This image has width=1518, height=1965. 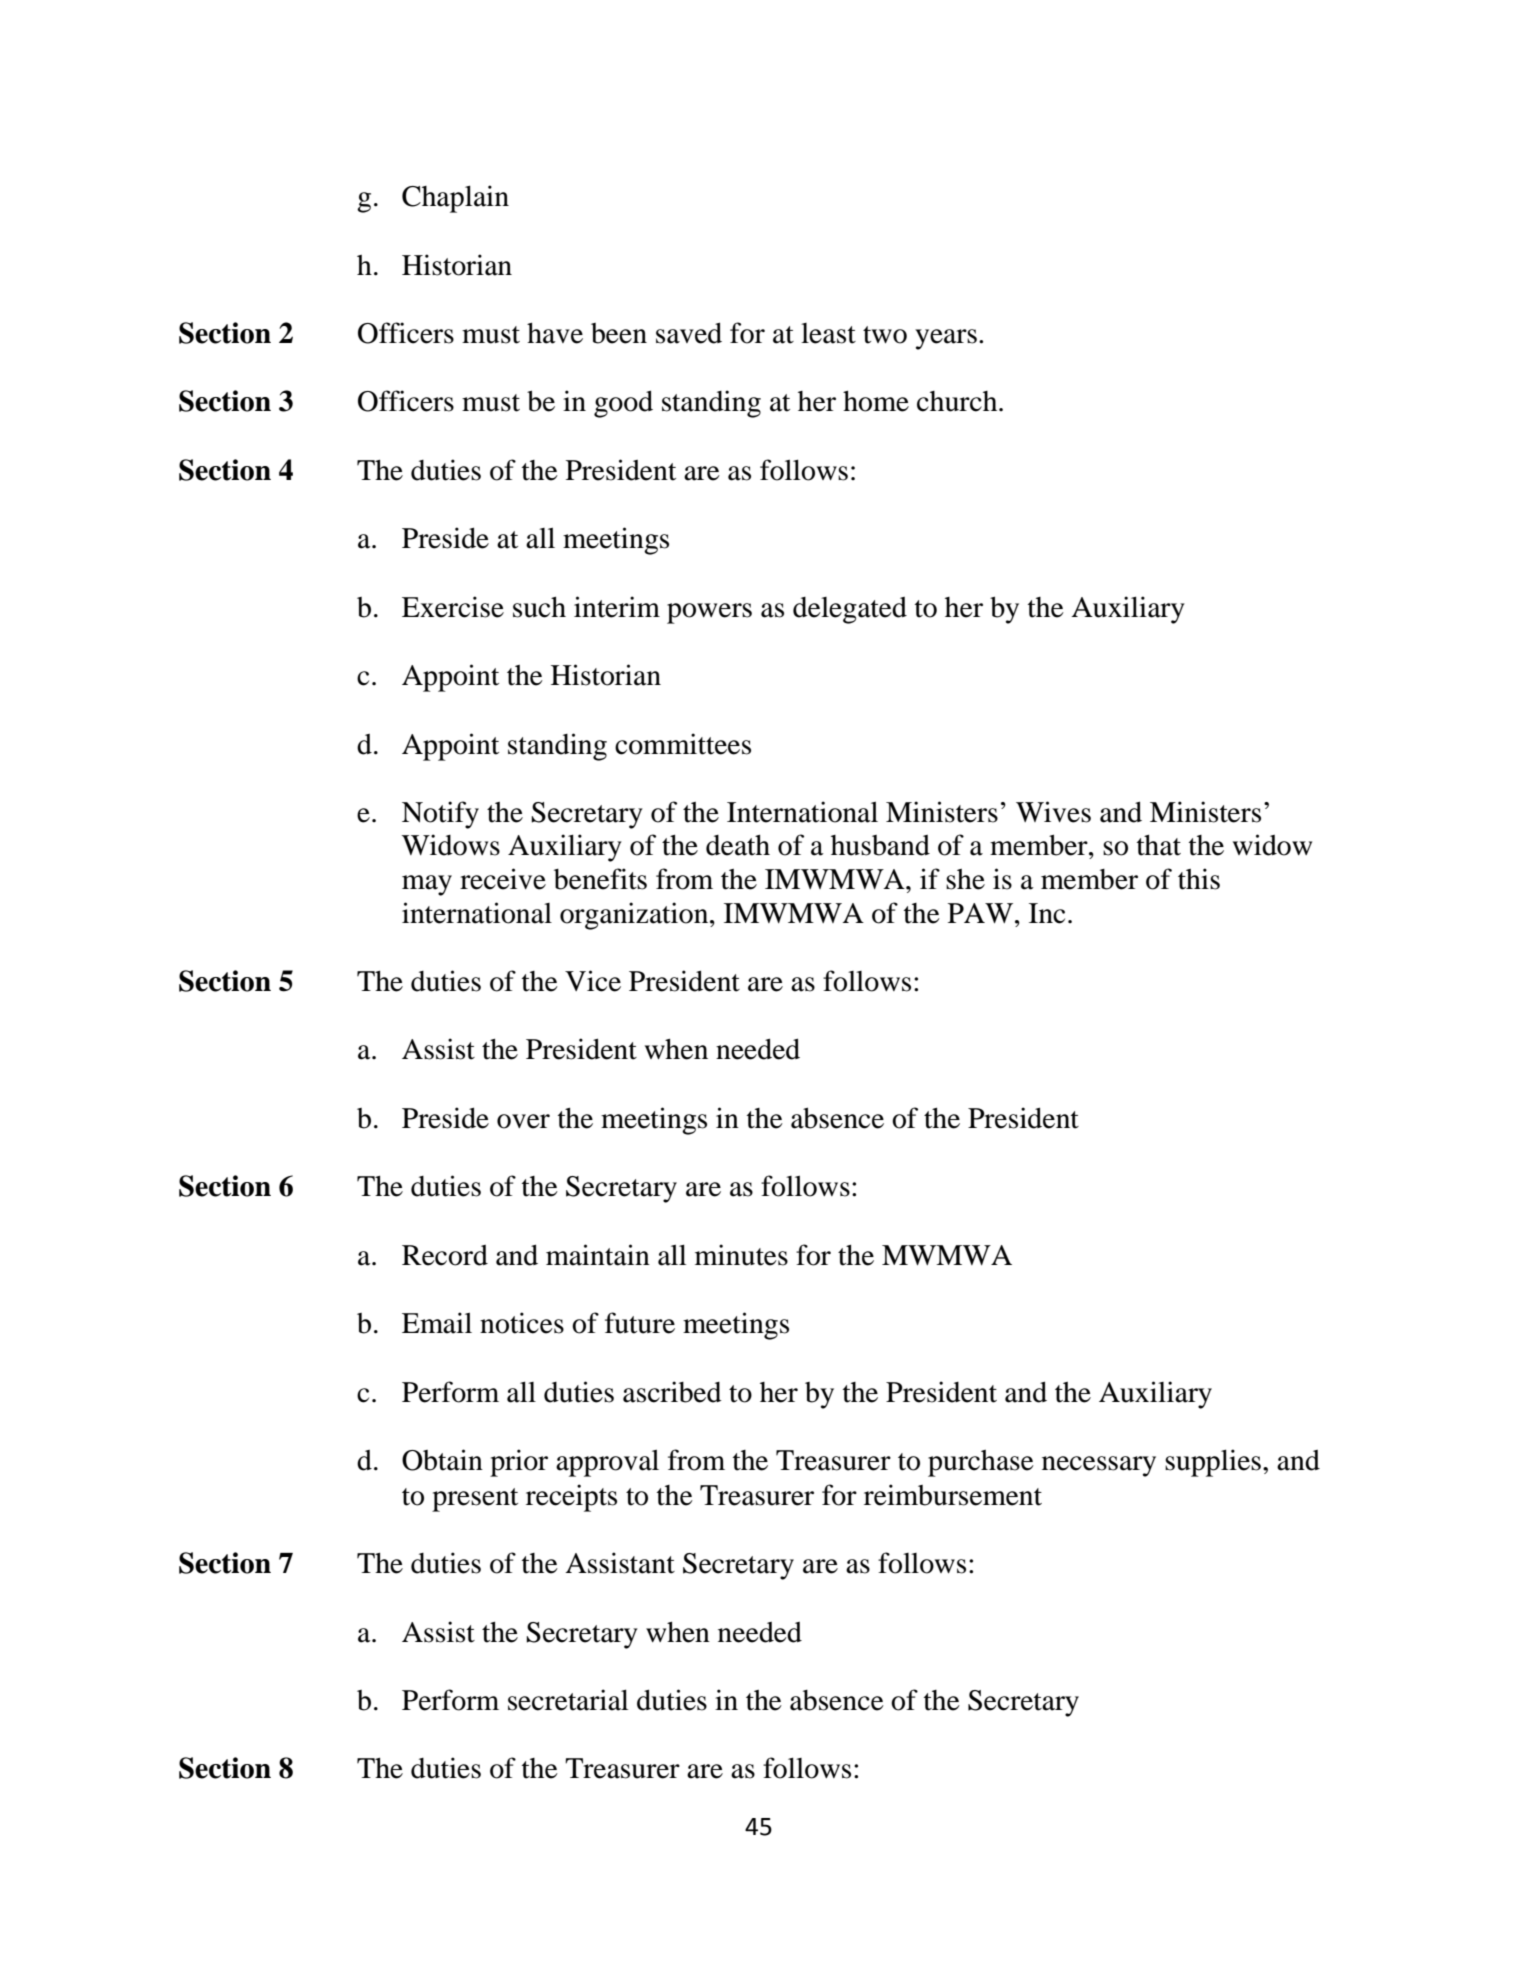 What do you see at coordinates (828, 333) in the image?
I see `least` at bounding box center [828, 333].
